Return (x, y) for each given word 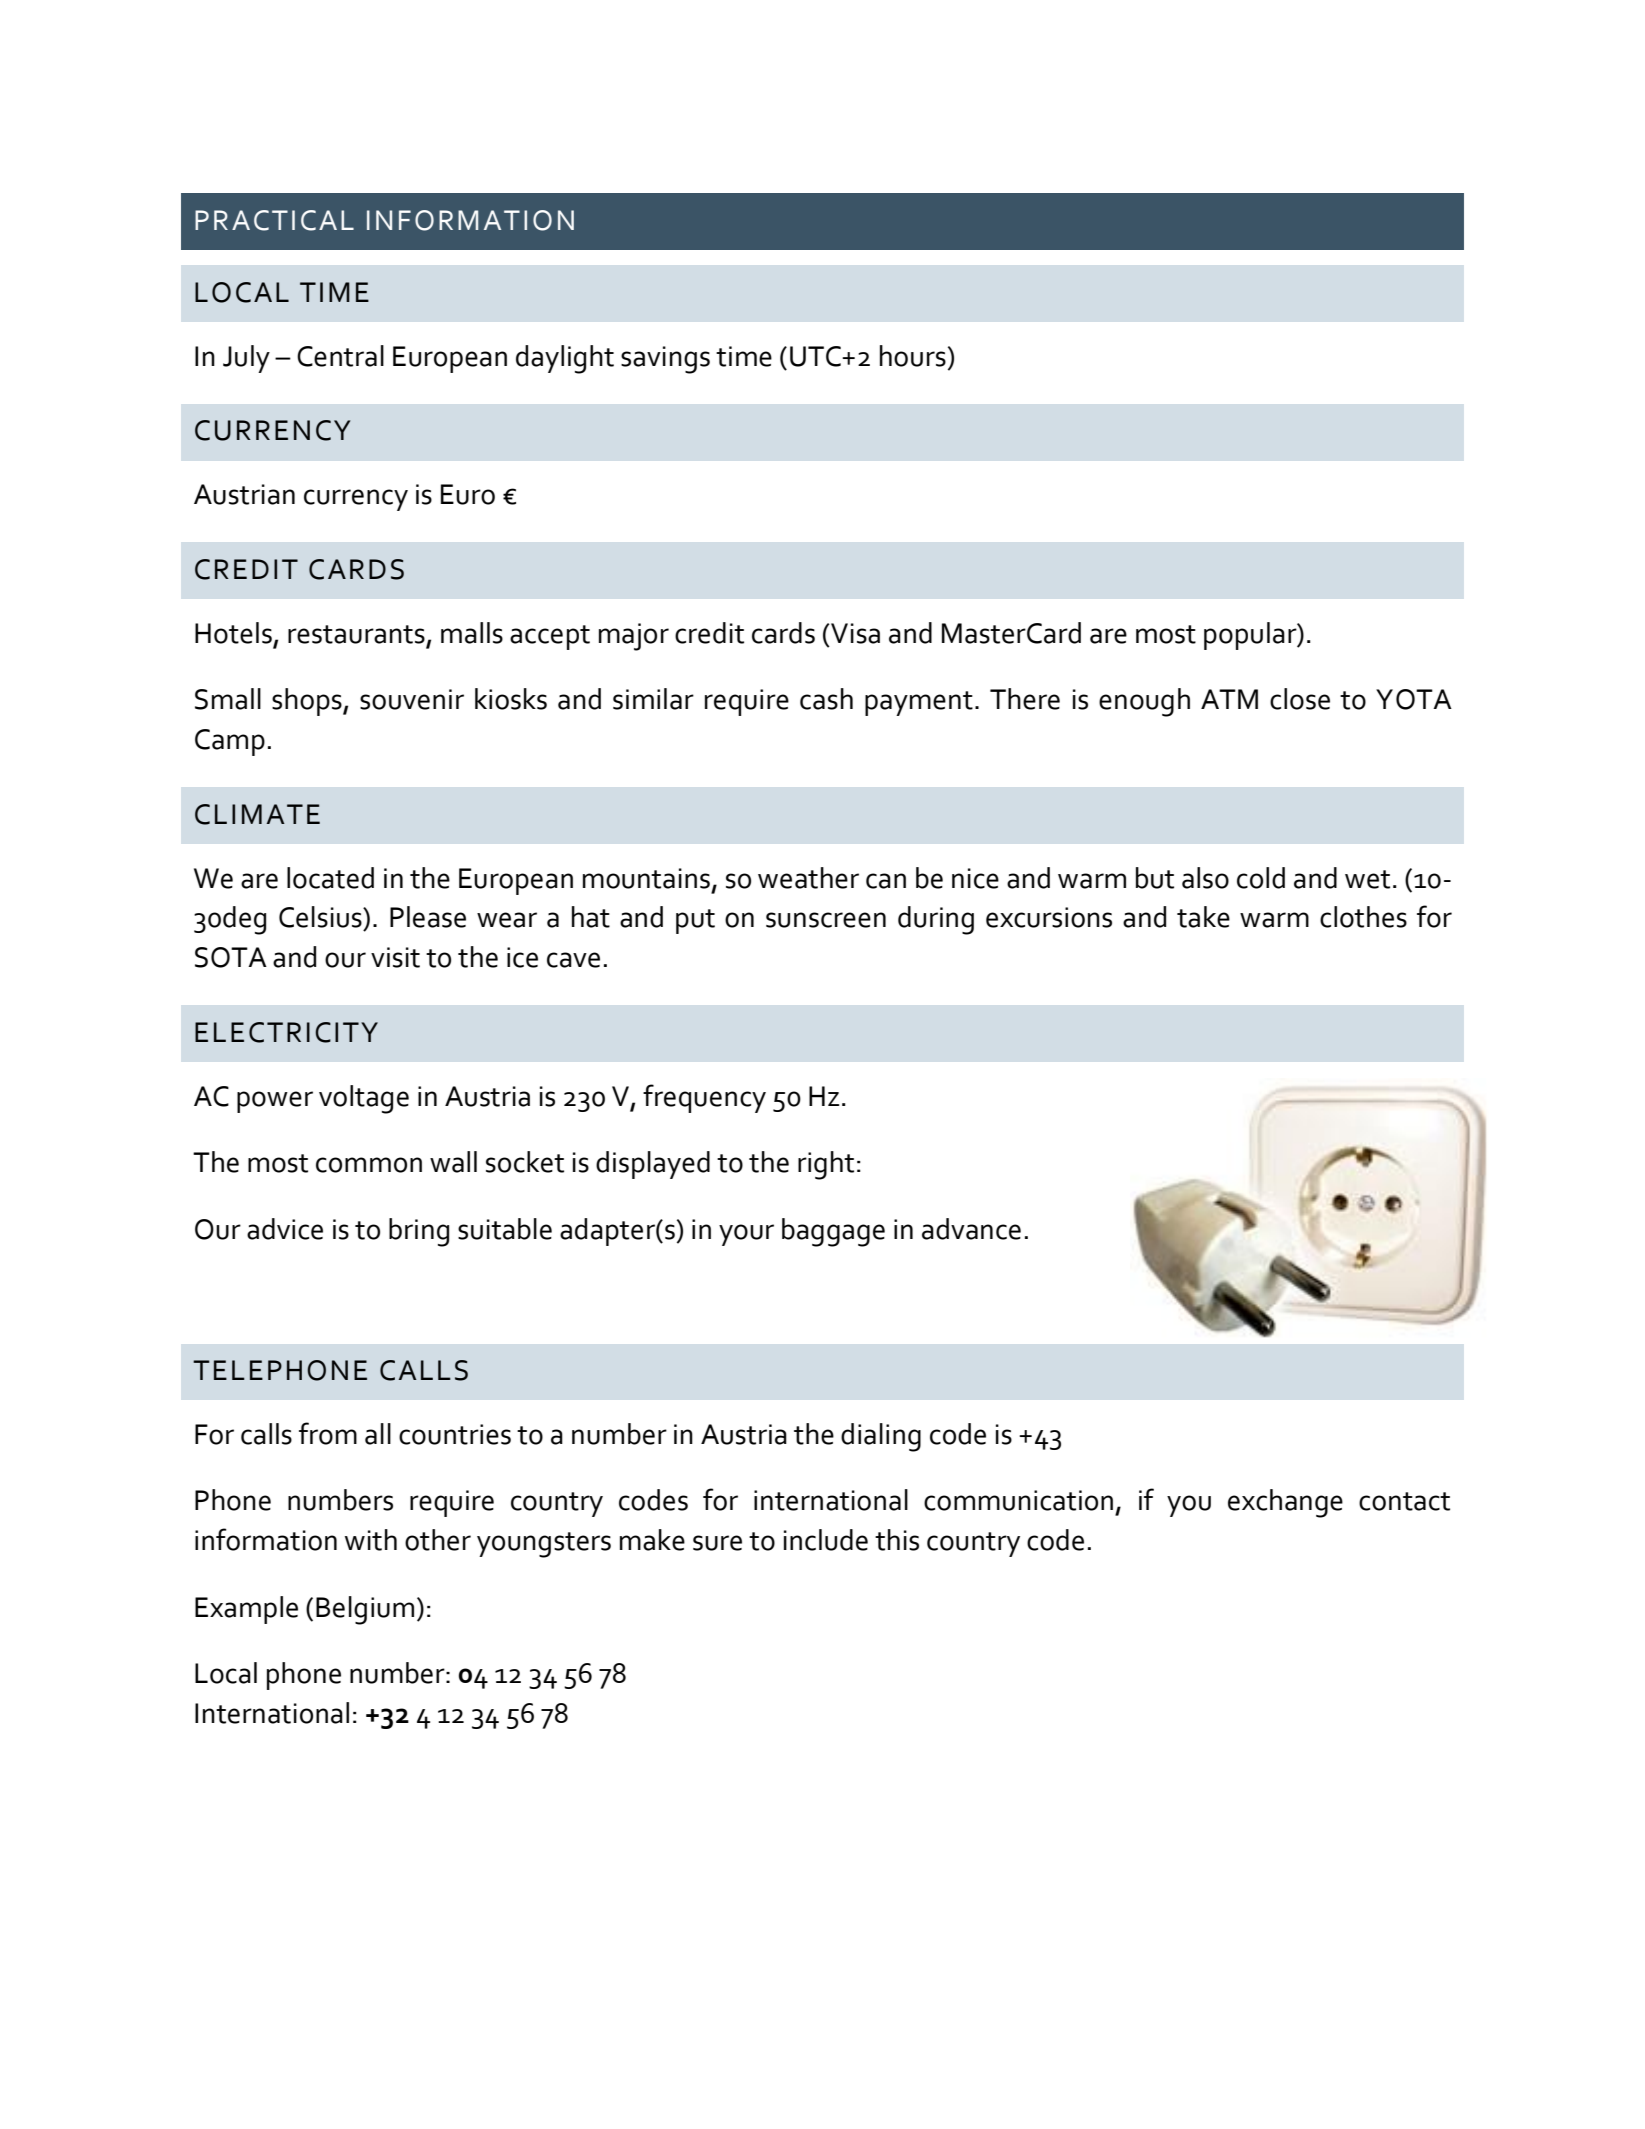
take (1203, 917)
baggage (833, 1232)
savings (665, 360)
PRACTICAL (274, 220)
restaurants (356, 634)
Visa (854, 633)
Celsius (321, 917)
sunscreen (826, 920)
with (371, 1540)
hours (913, 356)
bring (419, 1232)
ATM (1229, 699)
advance (971, 1229)
